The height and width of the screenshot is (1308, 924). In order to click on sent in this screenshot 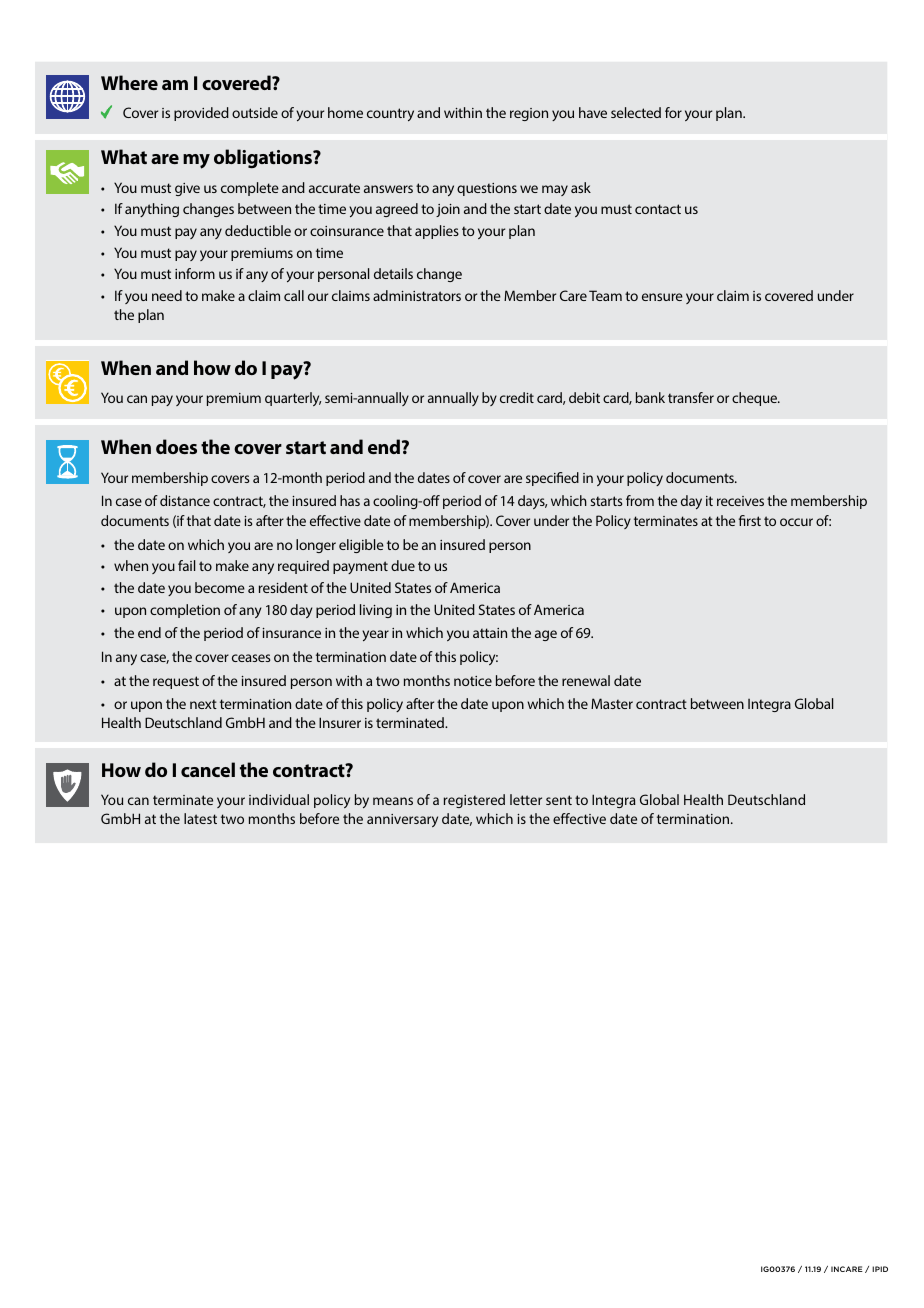, I will do `click(559, 800)`.
